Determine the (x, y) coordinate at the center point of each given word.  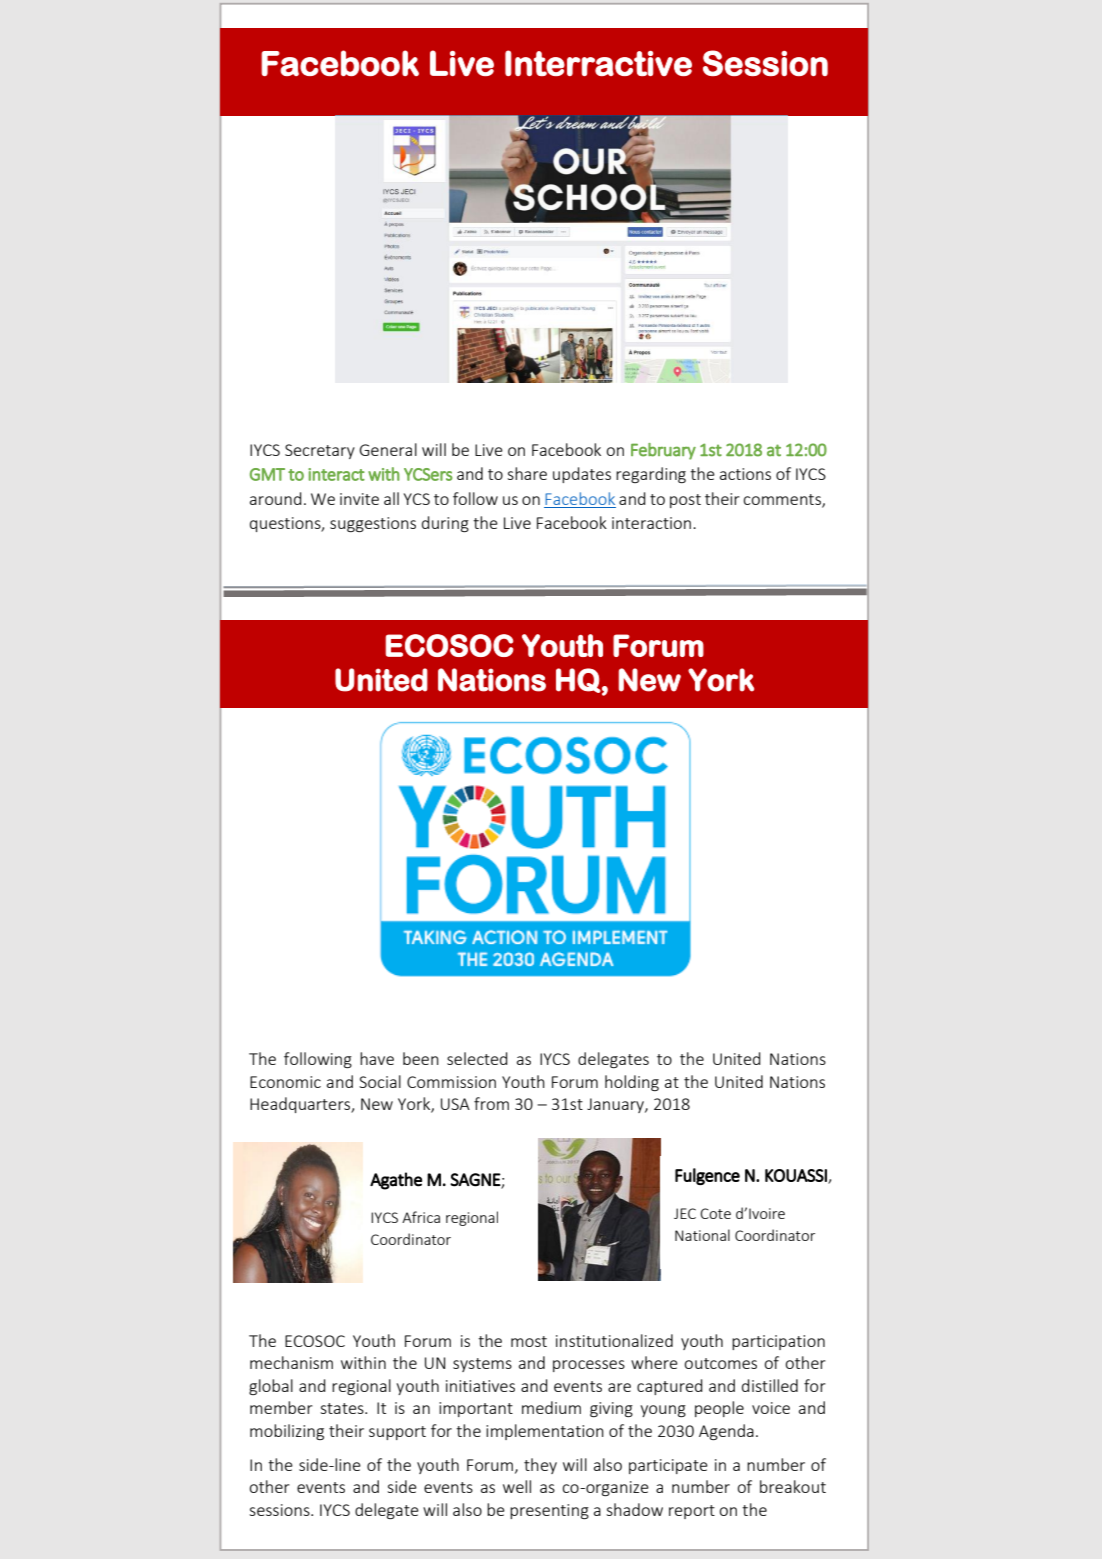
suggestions (373, 524)
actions (745, 474)
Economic (285, 1082)
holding (632, 1083)
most (529, 1341)
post (685, 501)
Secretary (320, 451)
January (616, 1105)
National (702, 1235)
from (491, 1103)
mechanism (291, 1362)
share (527, 473)
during (445, 524)
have (377, 1058)
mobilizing (287, 1432)
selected (477, 1058)
